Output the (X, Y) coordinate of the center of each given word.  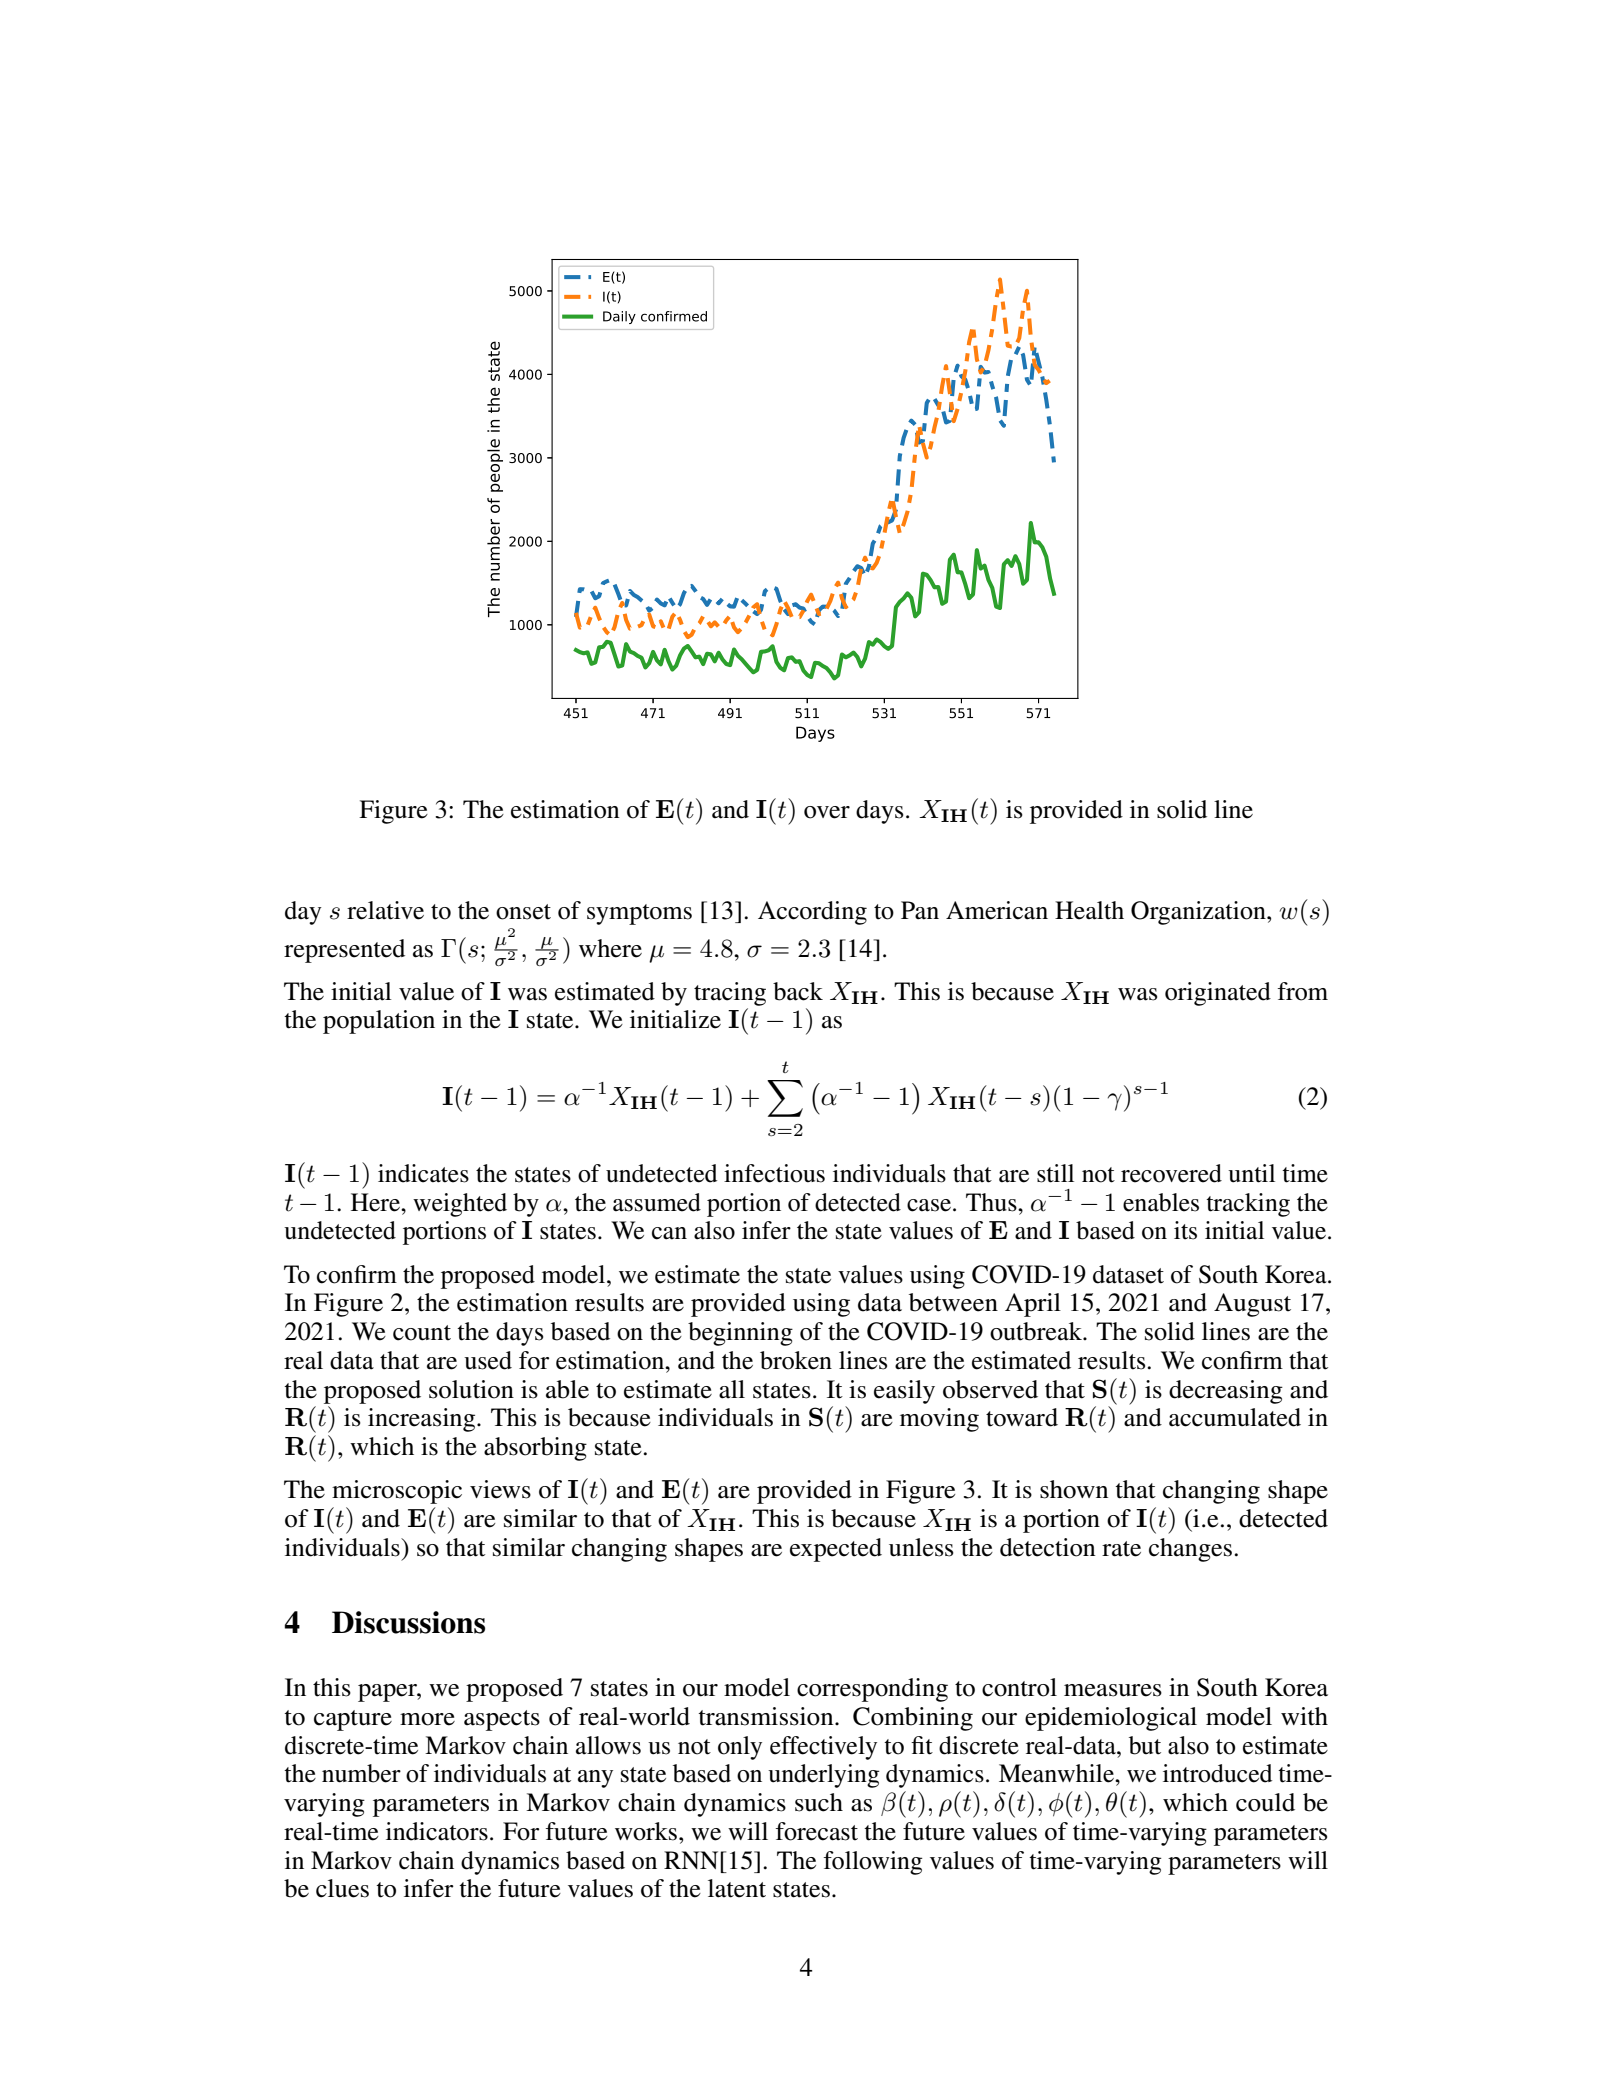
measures (1113, 1690)
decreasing (1226, 1392)
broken (796, 1360)
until (1251, 1173)
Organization (1199, 913)
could (1265, 1802)
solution (471, 1389)
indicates (423, 1173)
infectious (774, 1173)
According (812, 913)
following (873, 1863)
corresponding (872, 1690)
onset (523, 912)
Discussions (408, 1622)
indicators (437, 1831)
